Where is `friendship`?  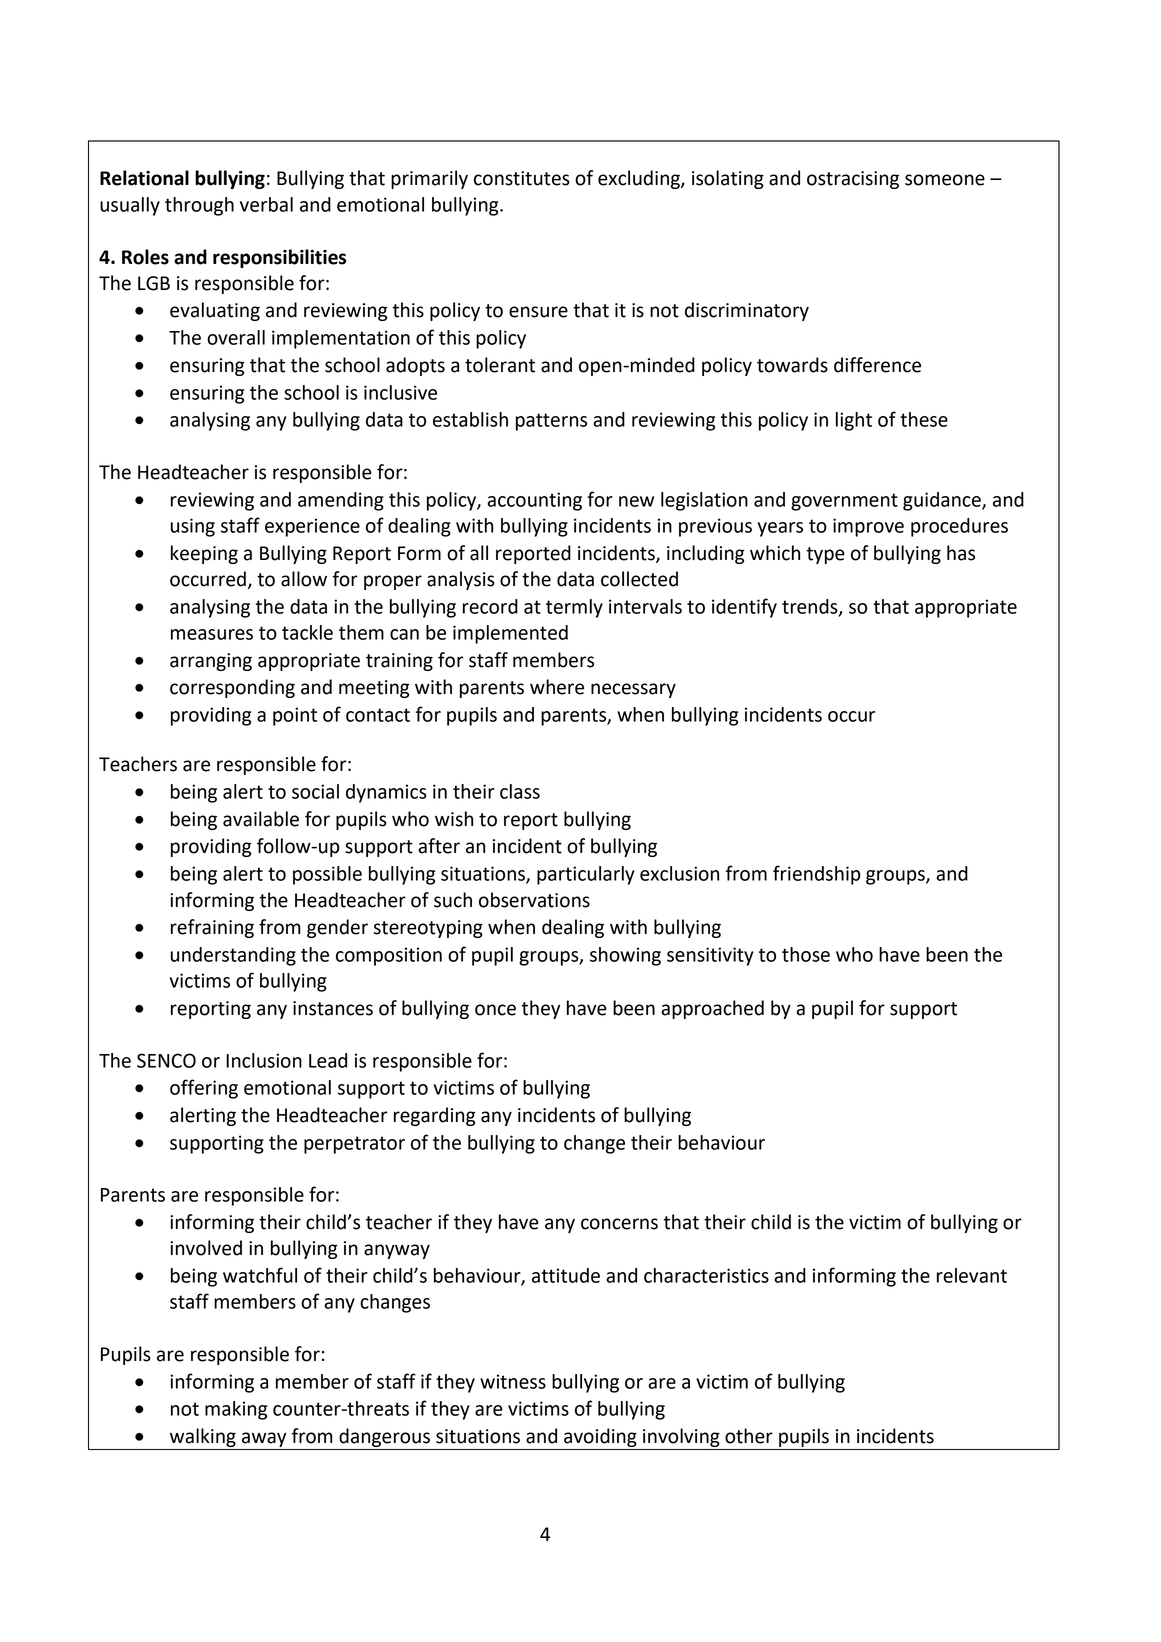
friendship is located at coordinates (817, 875).
